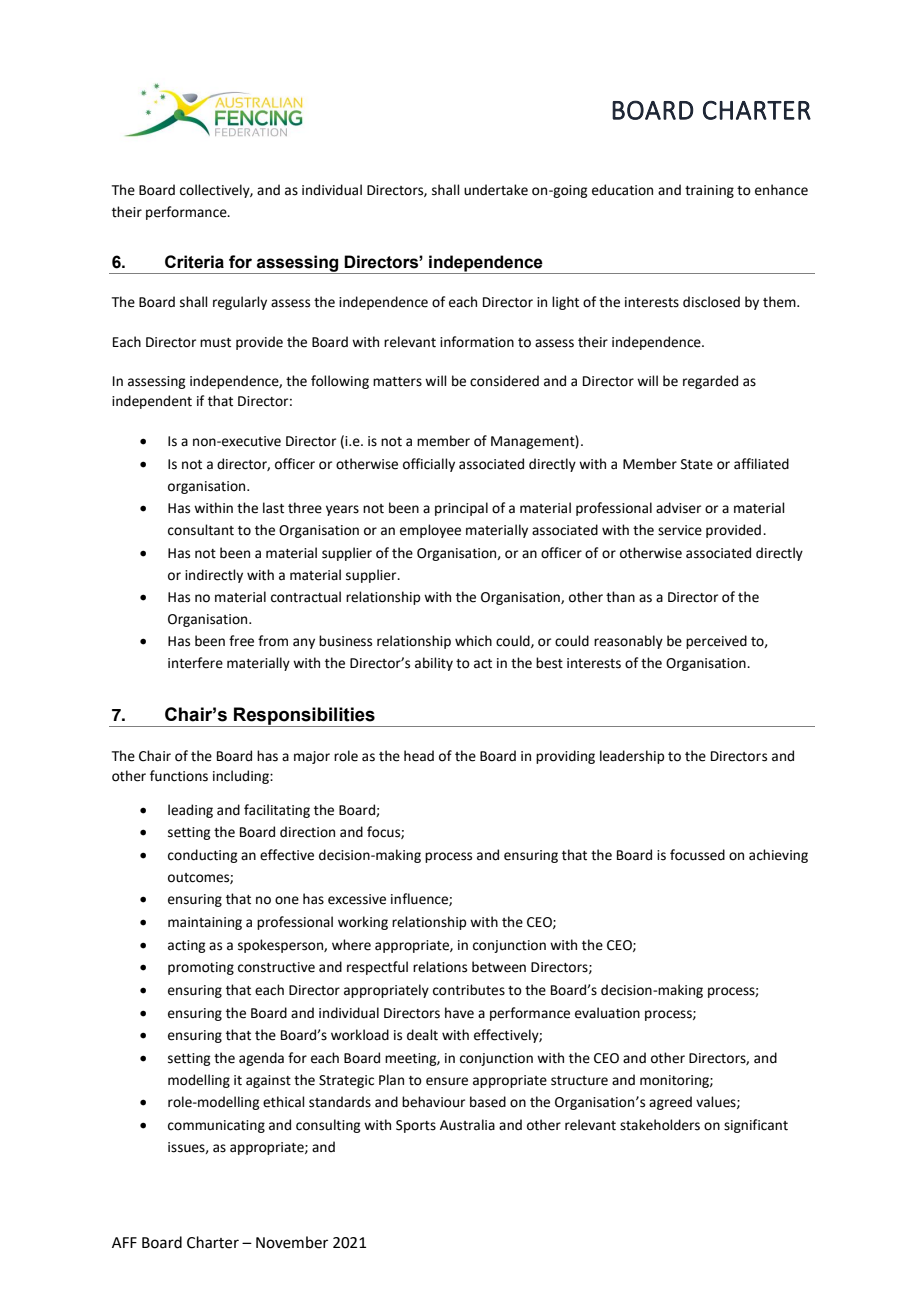  Describe the element at coordinates (195, 663) in the page. I see `interfere` at that location.
